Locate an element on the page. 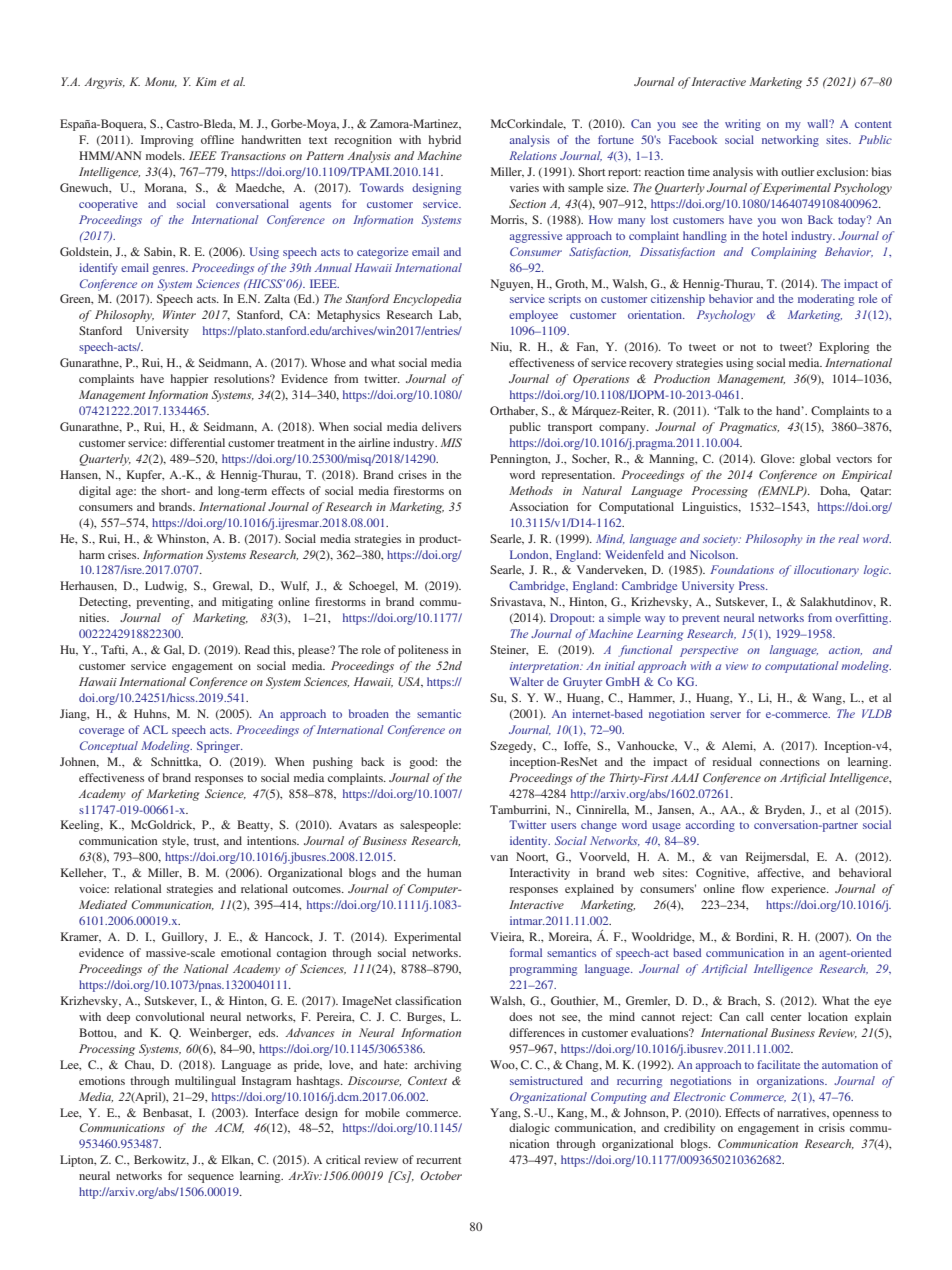  connections is located at coordinates (790, 761).
